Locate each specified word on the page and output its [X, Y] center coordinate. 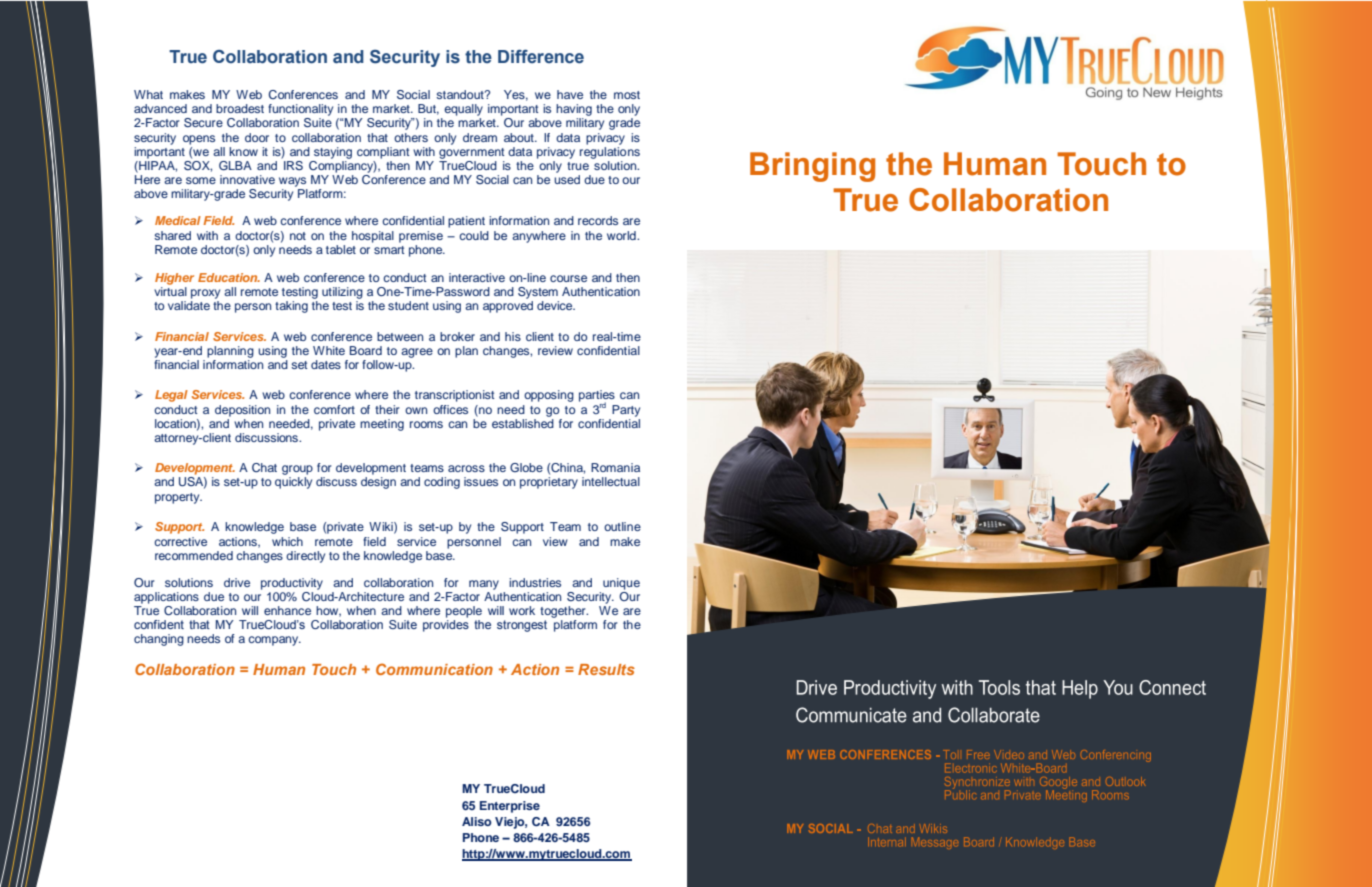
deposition [242, 411]
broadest [240, 108]
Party [626, 411]
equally [463, 110]
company [274, 641]
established [523, 422]
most [627, 95]
